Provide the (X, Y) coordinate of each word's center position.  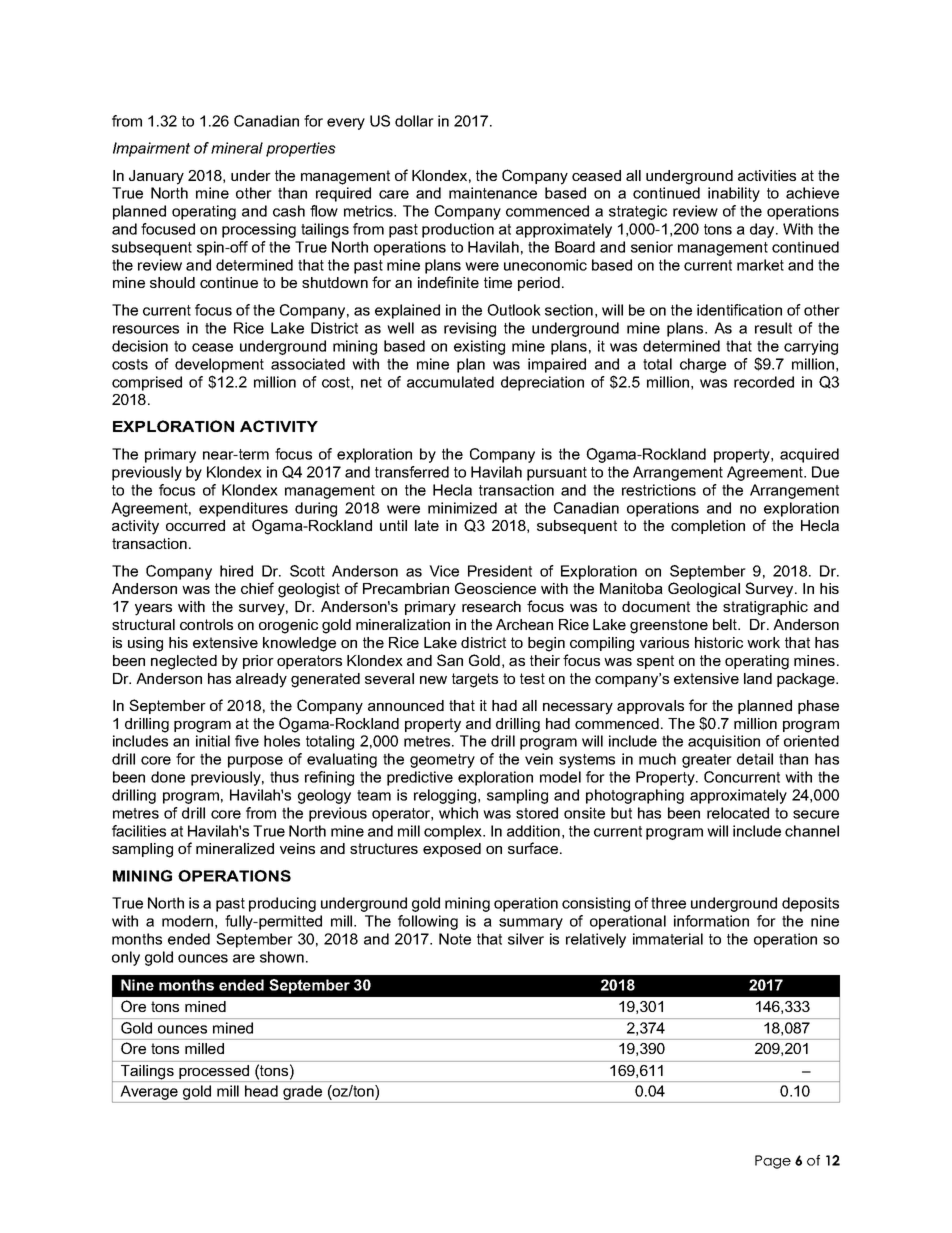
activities (767, 175)
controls (206, 624)
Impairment (151, 149)
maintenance (493, 193)
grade (303, 1094)
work (763, 642)
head (261, 1091)
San (450, 660)
